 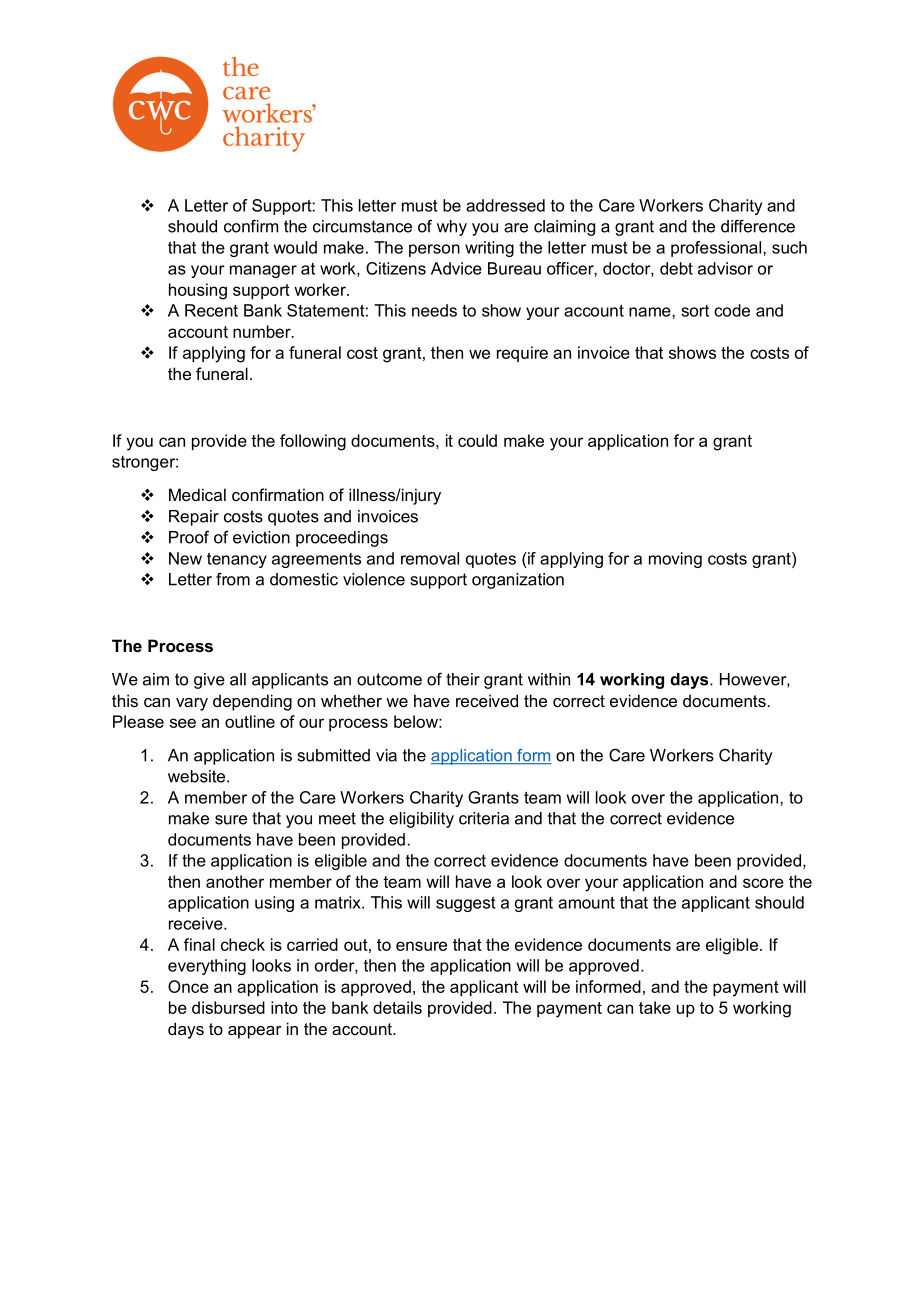 I want to click on moving, so click(x=675, y=560).
